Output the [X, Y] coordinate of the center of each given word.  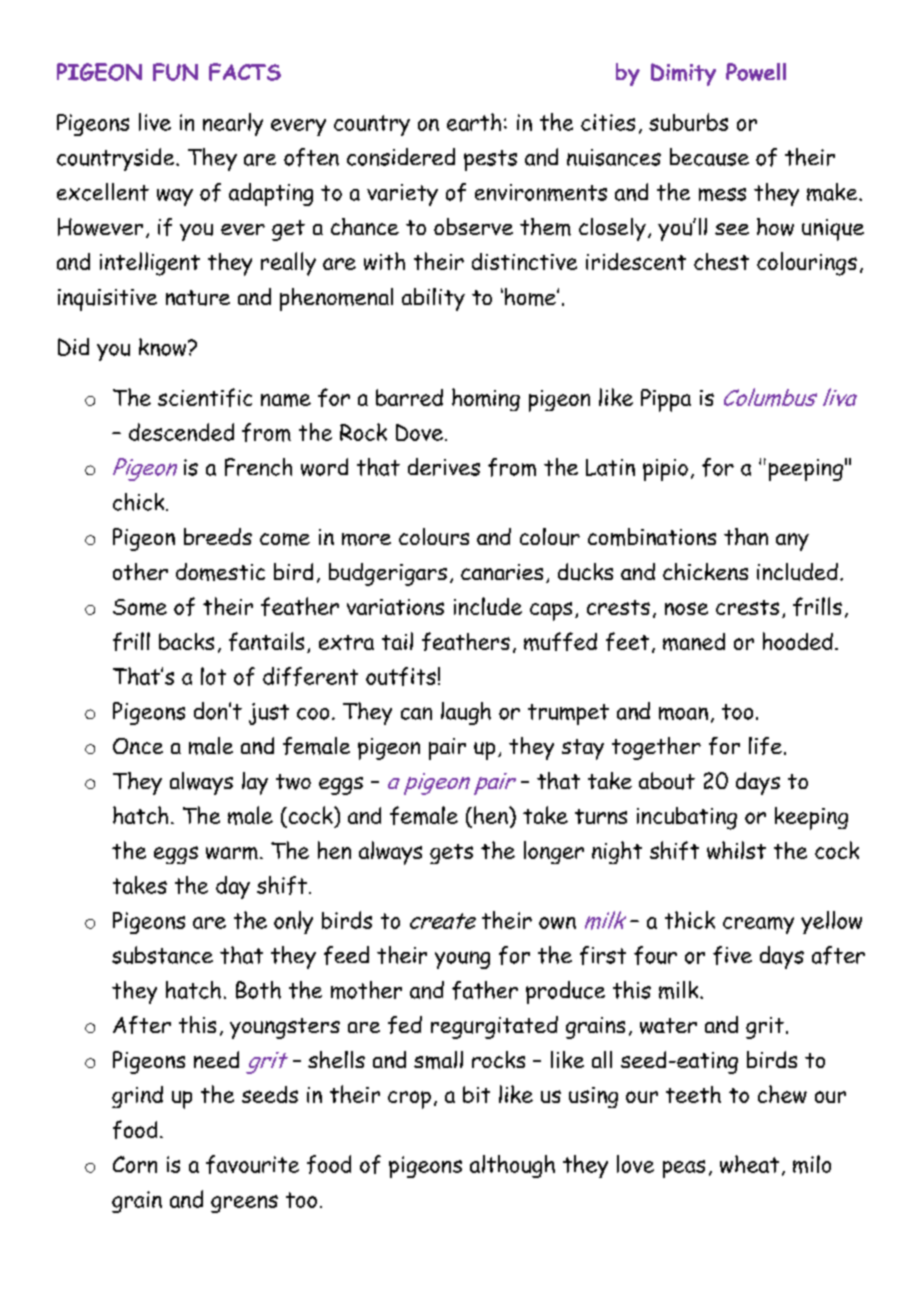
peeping [806, 470]
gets [451, 854]
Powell [756, 72]
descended [181, 432]
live [155, 122]
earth [474, 122]
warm [232, 853]
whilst [736, 850]
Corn [135, 1164]
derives [444, 467]
